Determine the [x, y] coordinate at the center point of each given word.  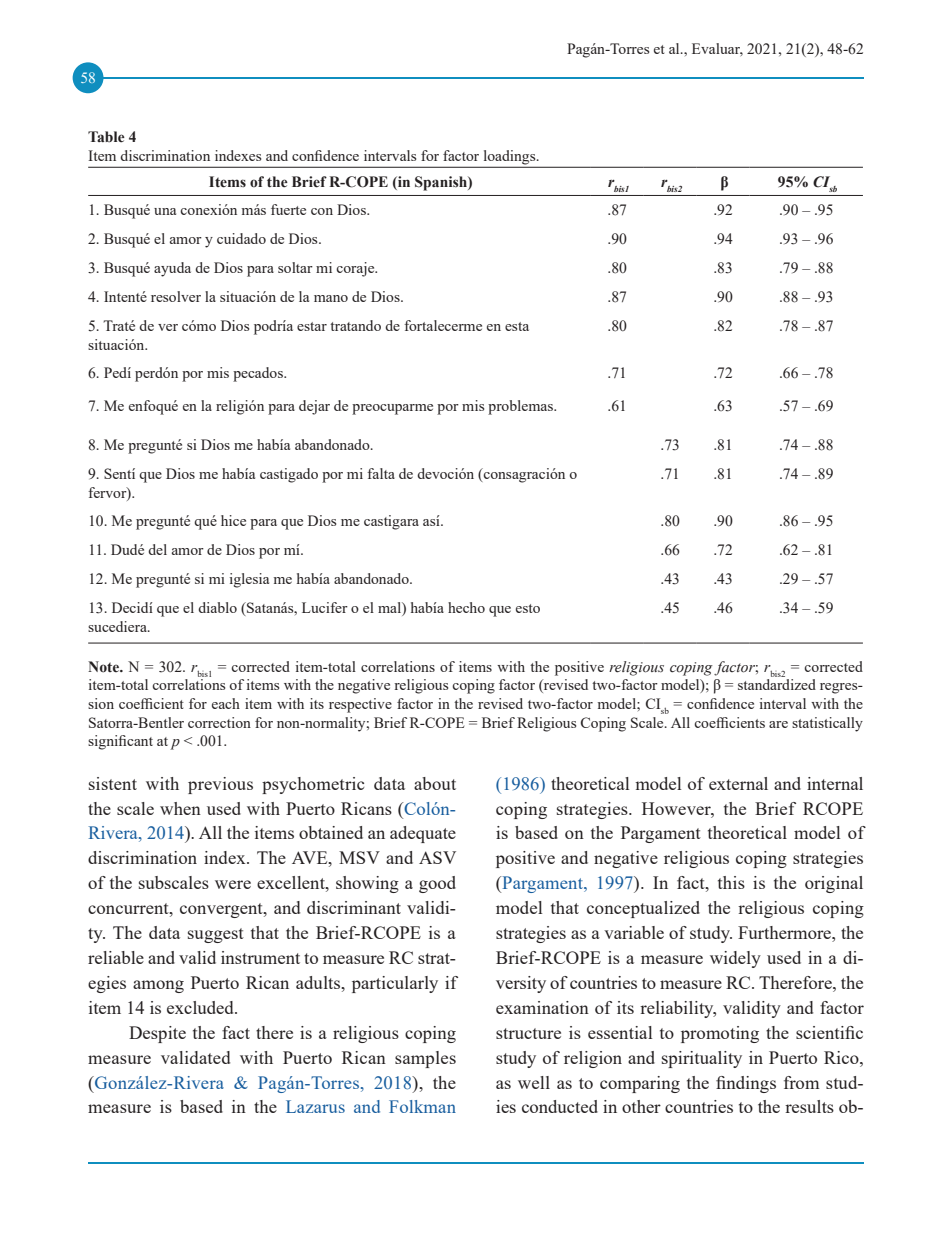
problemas [521, 407]
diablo [217, 607]
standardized [777, 684]
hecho [466, 607]
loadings [511, 157]
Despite [157, 1034]
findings [746, 1084]
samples [425, 1059]
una [165, 211]
